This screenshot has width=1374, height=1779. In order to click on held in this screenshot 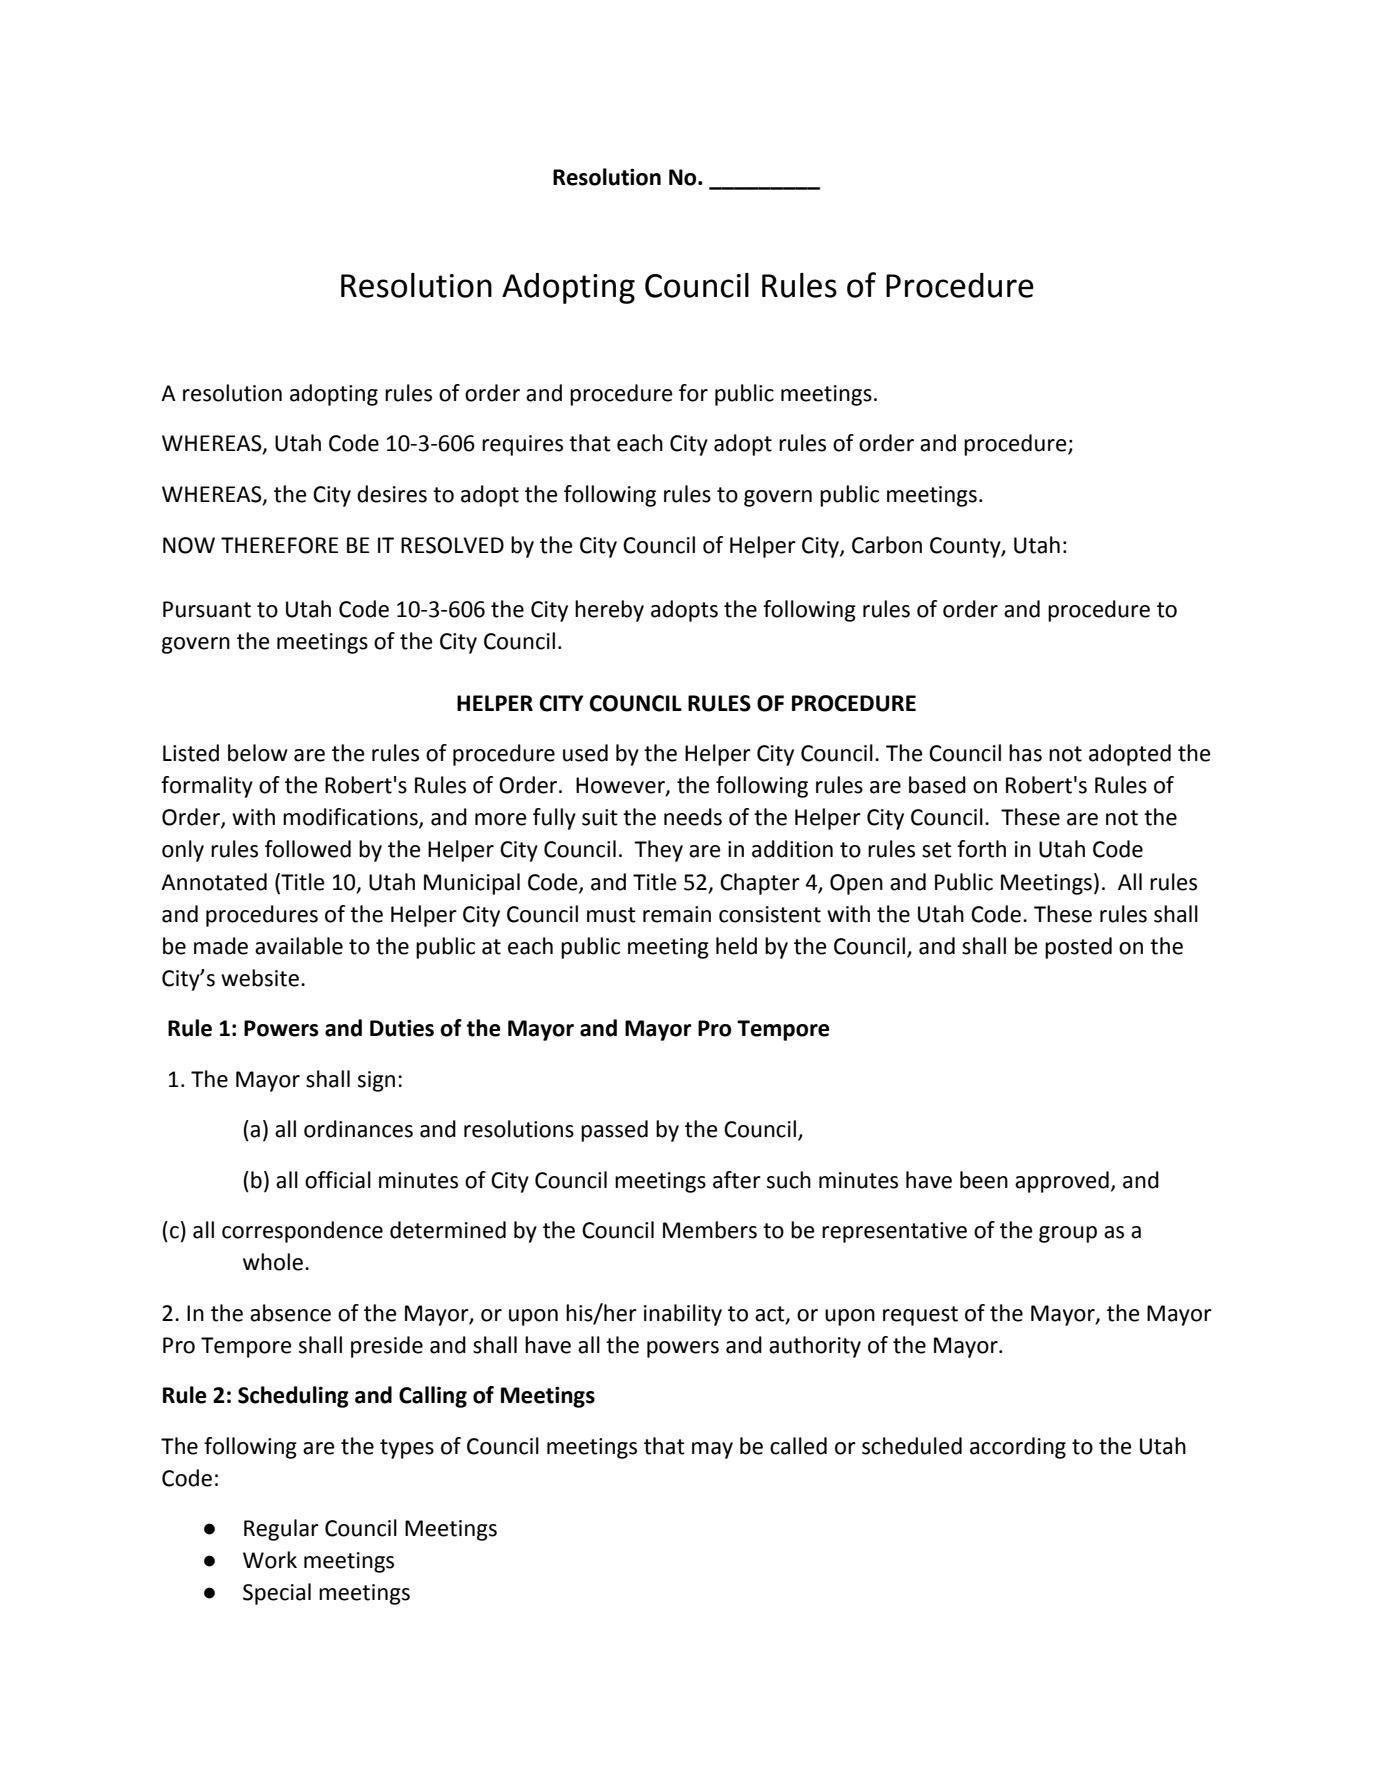, I will do `click(736, 946)`.
